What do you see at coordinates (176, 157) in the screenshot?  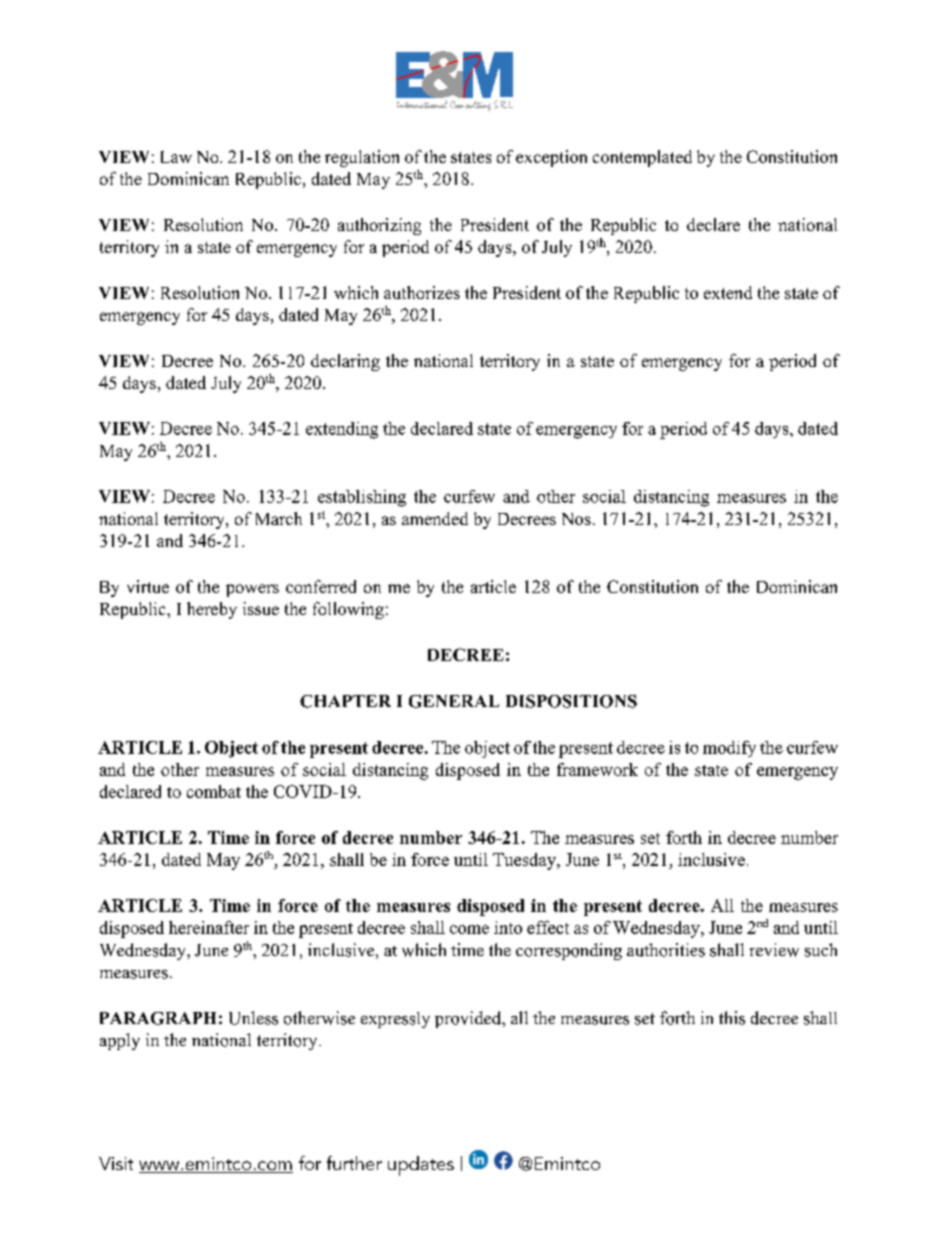 I see `Law` at bounding box center [176, 157].
